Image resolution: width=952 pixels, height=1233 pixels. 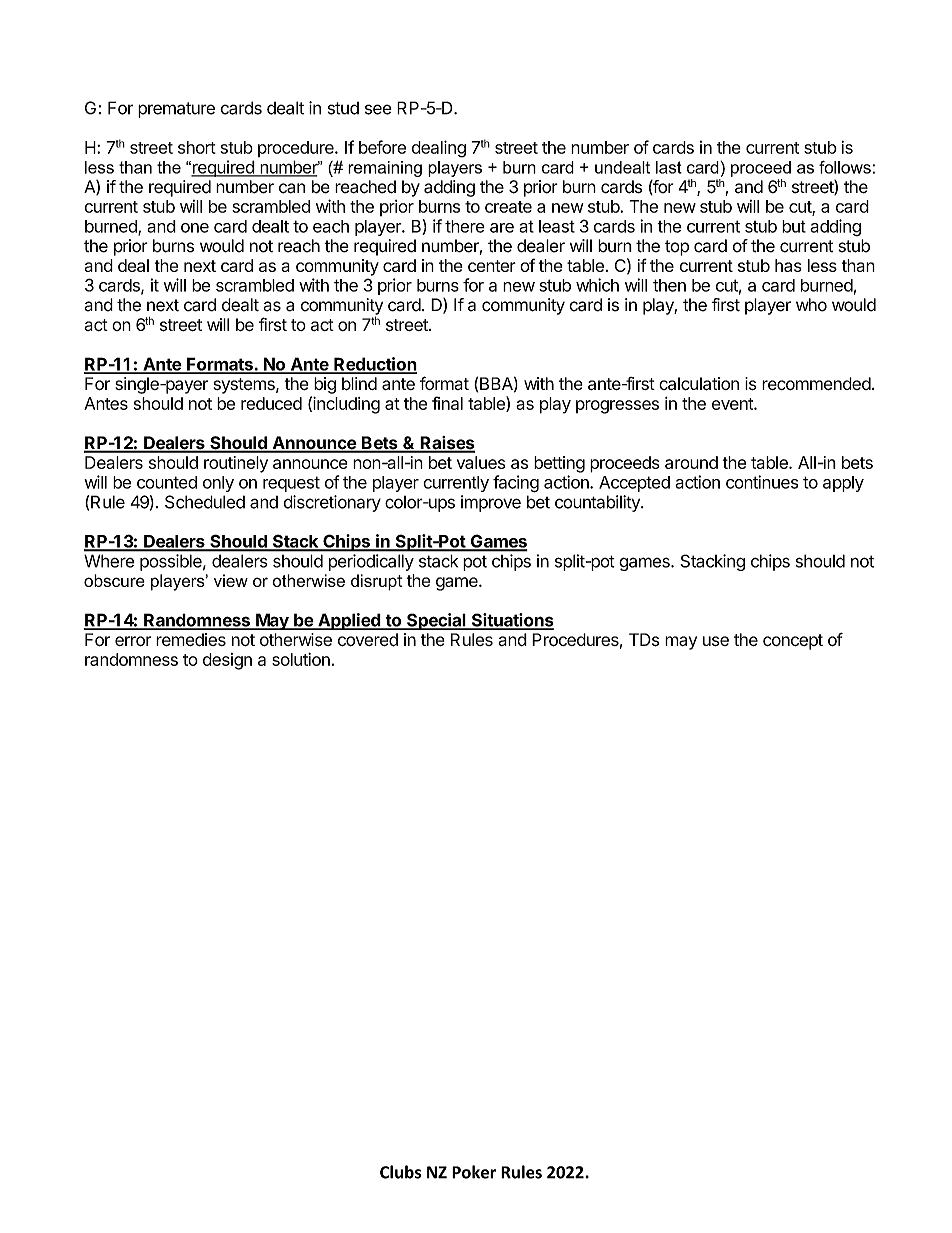 What do you see at coordinates (793, 642) in the screenshot?
I see `concept` at bounding box center [793, 642].
